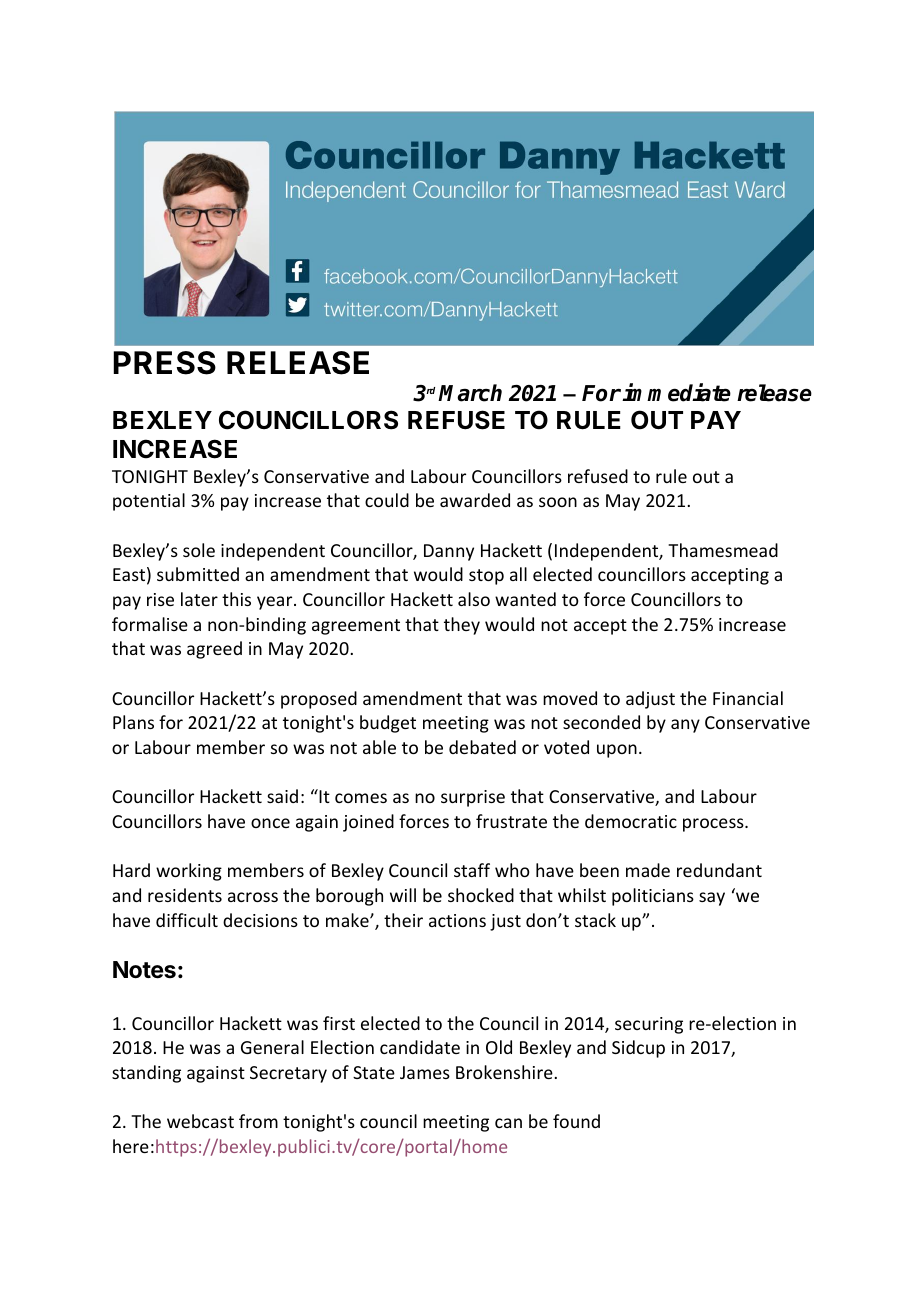 Image resolution: width=924 pixels, height=1308 pixels. Describe the element at coordinates (133, 722) in the screenshot. I see `Plans` at that location.
